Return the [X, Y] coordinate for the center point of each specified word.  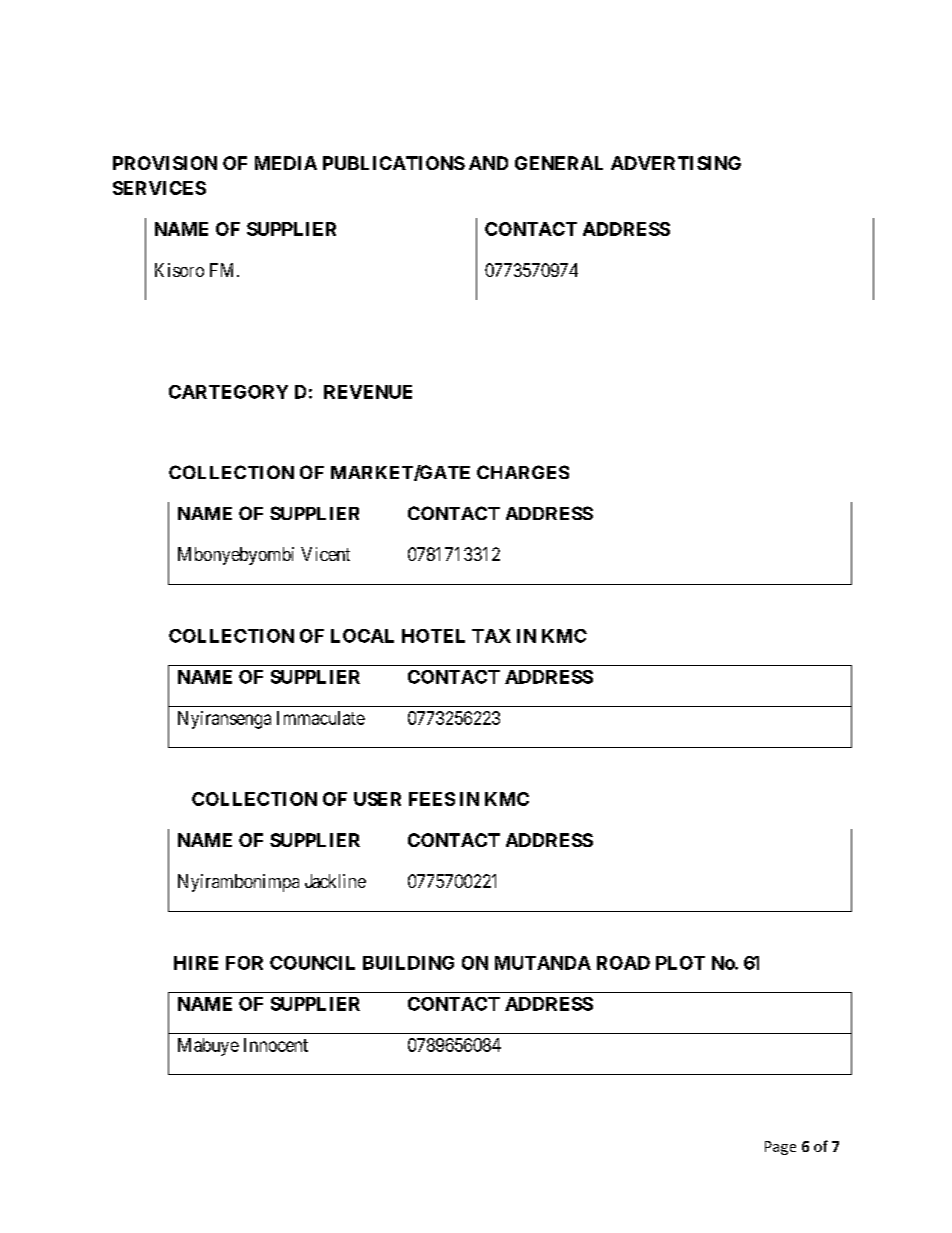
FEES [432, 799]
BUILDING [408, 963]
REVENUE [368, 392]
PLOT [680, 963]
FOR [244, 963]
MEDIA [286, 163]
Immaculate [321, 718]
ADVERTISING [676, 163]
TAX [491, 636]
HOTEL [433, 636]
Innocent [276, 1045]
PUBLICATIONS [394, 163]
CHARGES [523, 472]
